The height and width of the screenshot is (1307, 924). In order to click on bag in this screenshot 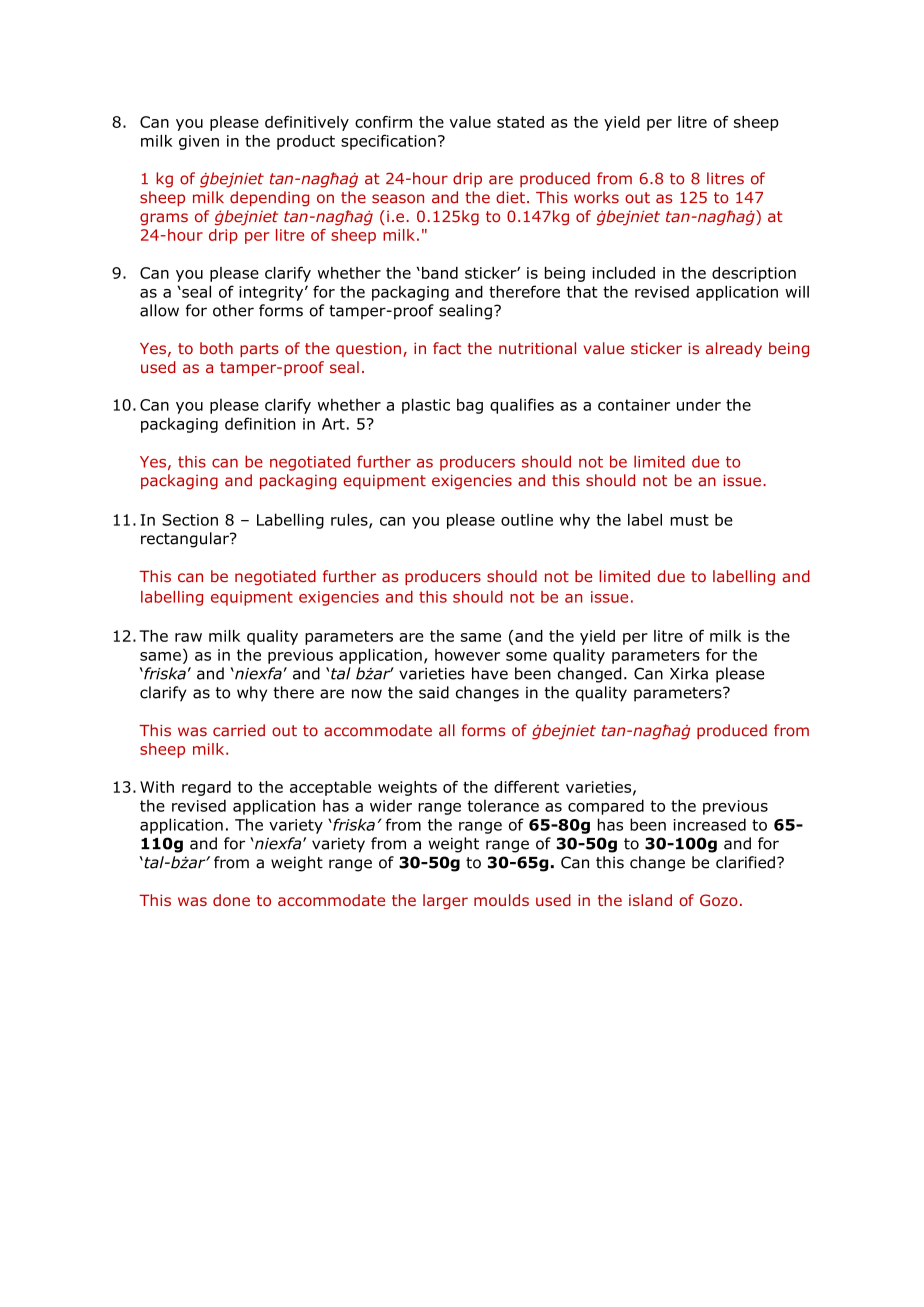, I will do `click(470, 406)`.
